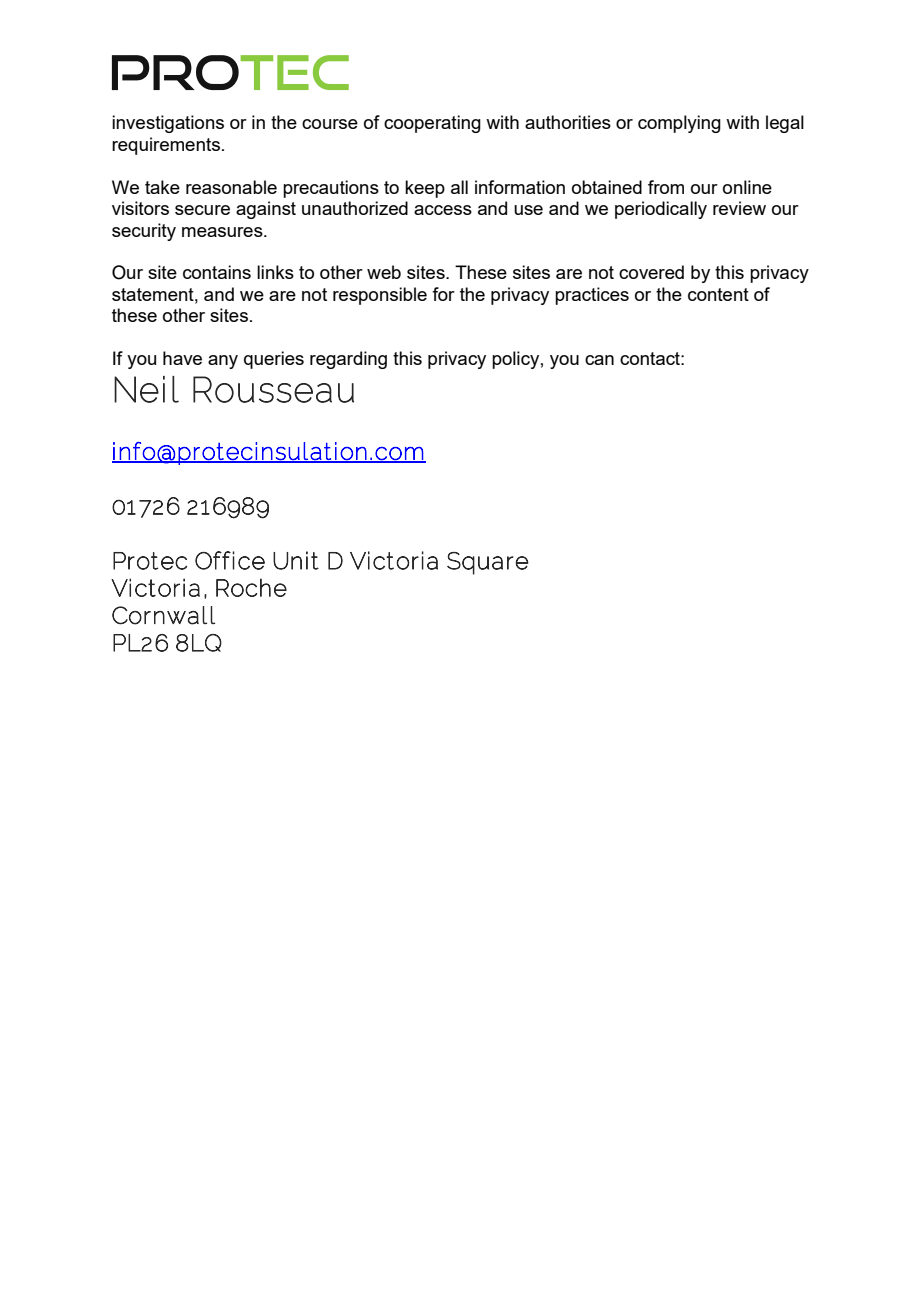 The height and width of the screenshot is (1308, 924). What do you see at coordinates (679, 124) in the screenshot?
I see `complying` at bounding box center [679, 124].
